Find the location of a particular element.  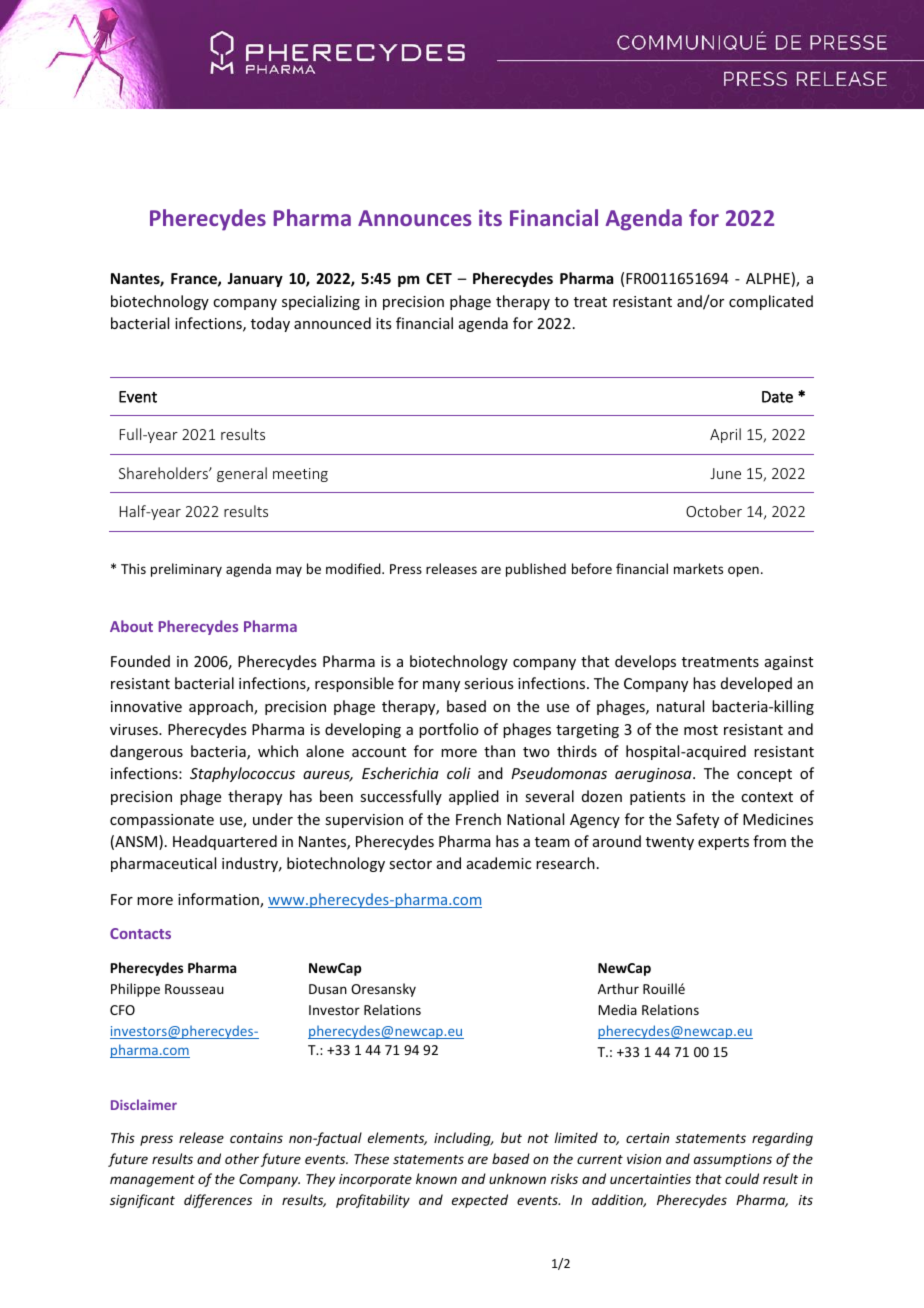

complicated is located at coordinates (771, 302).
